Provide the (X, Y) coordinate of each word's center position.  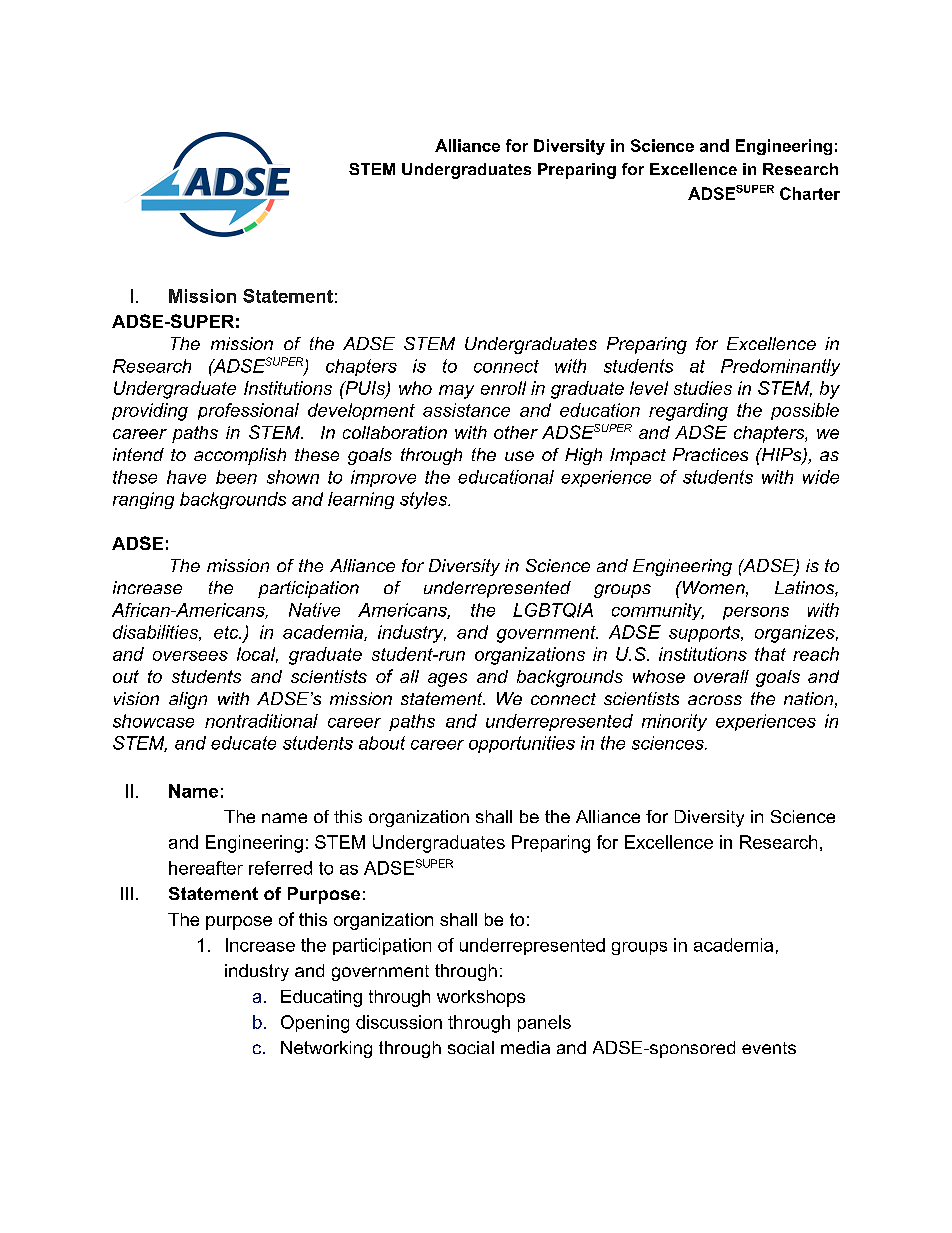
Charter (810, 193)
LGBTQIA (553, 610)
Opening (315, 1024)
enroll (503, 388)
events (769, 1048)
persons (756, 613)
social (471, 1047)
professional (248, 411)
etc (227, 632)
